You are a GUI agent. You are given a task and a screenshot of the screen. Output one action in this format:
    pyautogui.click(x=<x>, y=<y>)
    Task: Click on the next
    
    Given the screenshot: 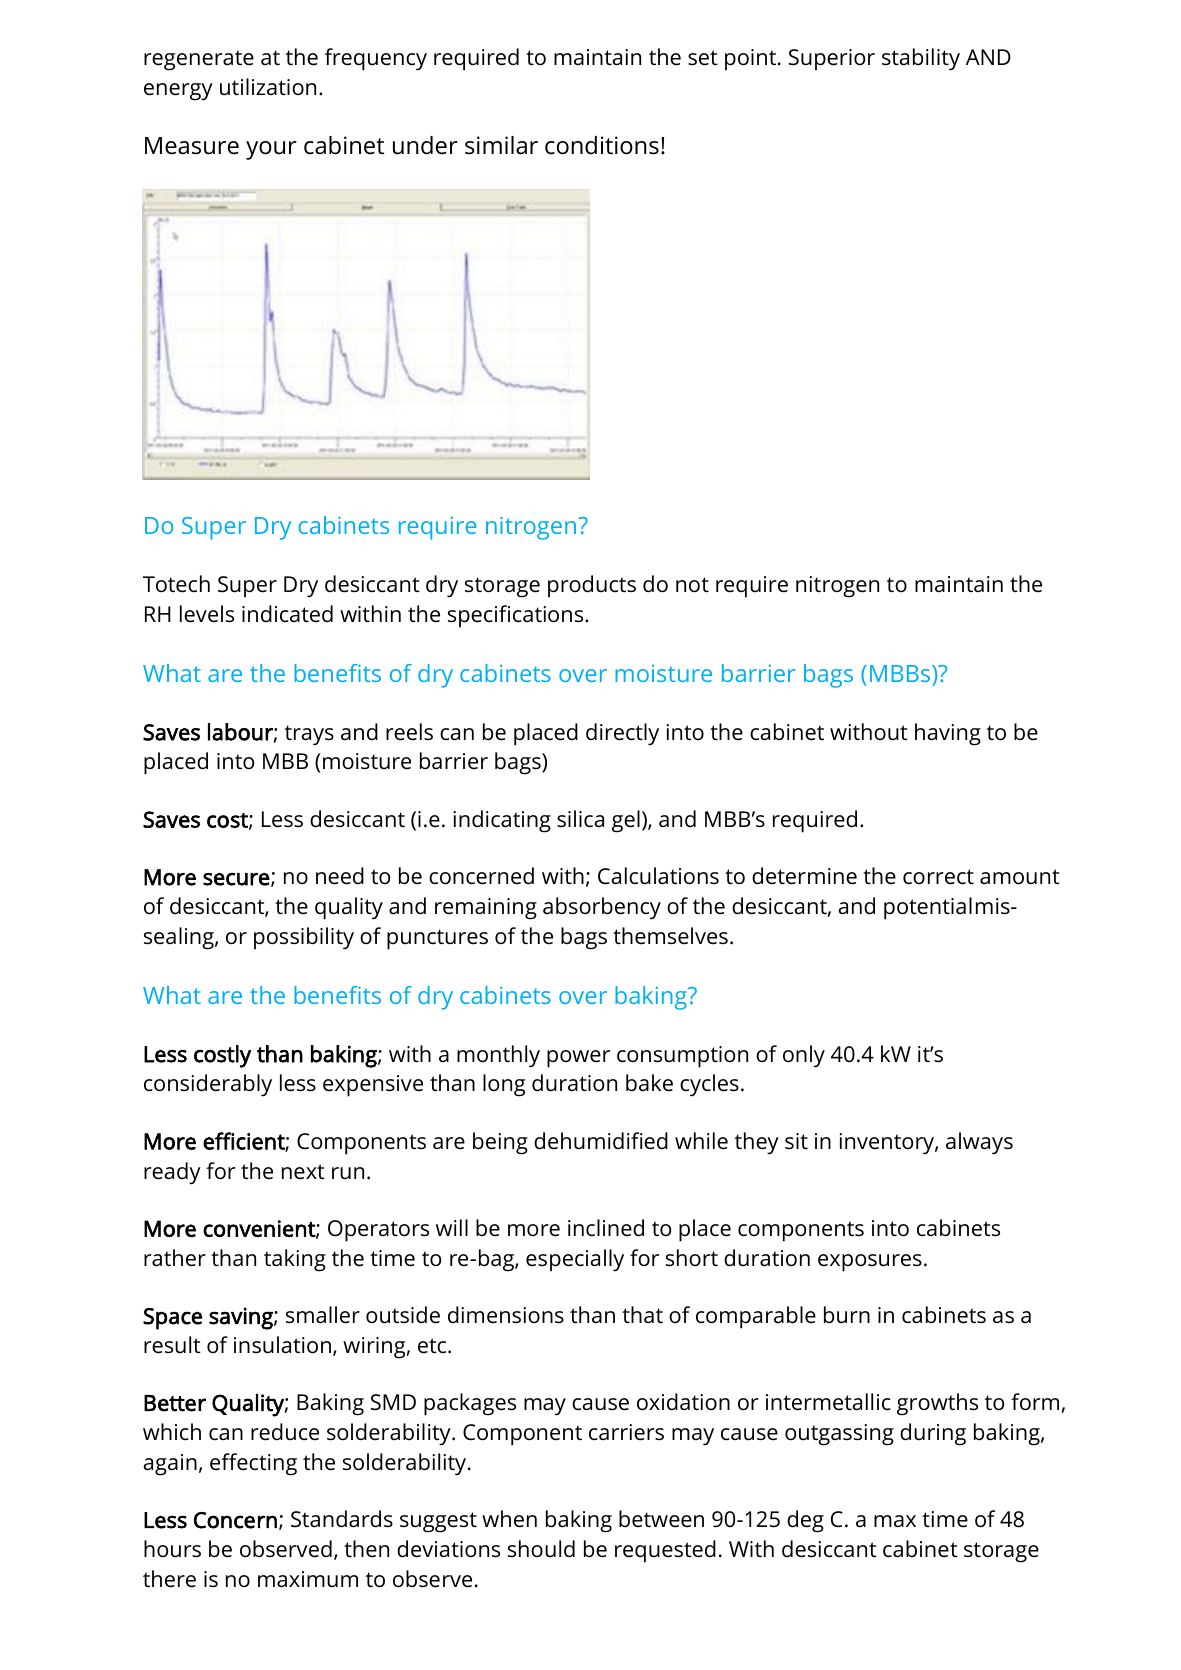 What is the action you would take?
    pyautogui.click(x=303, y=1172)
